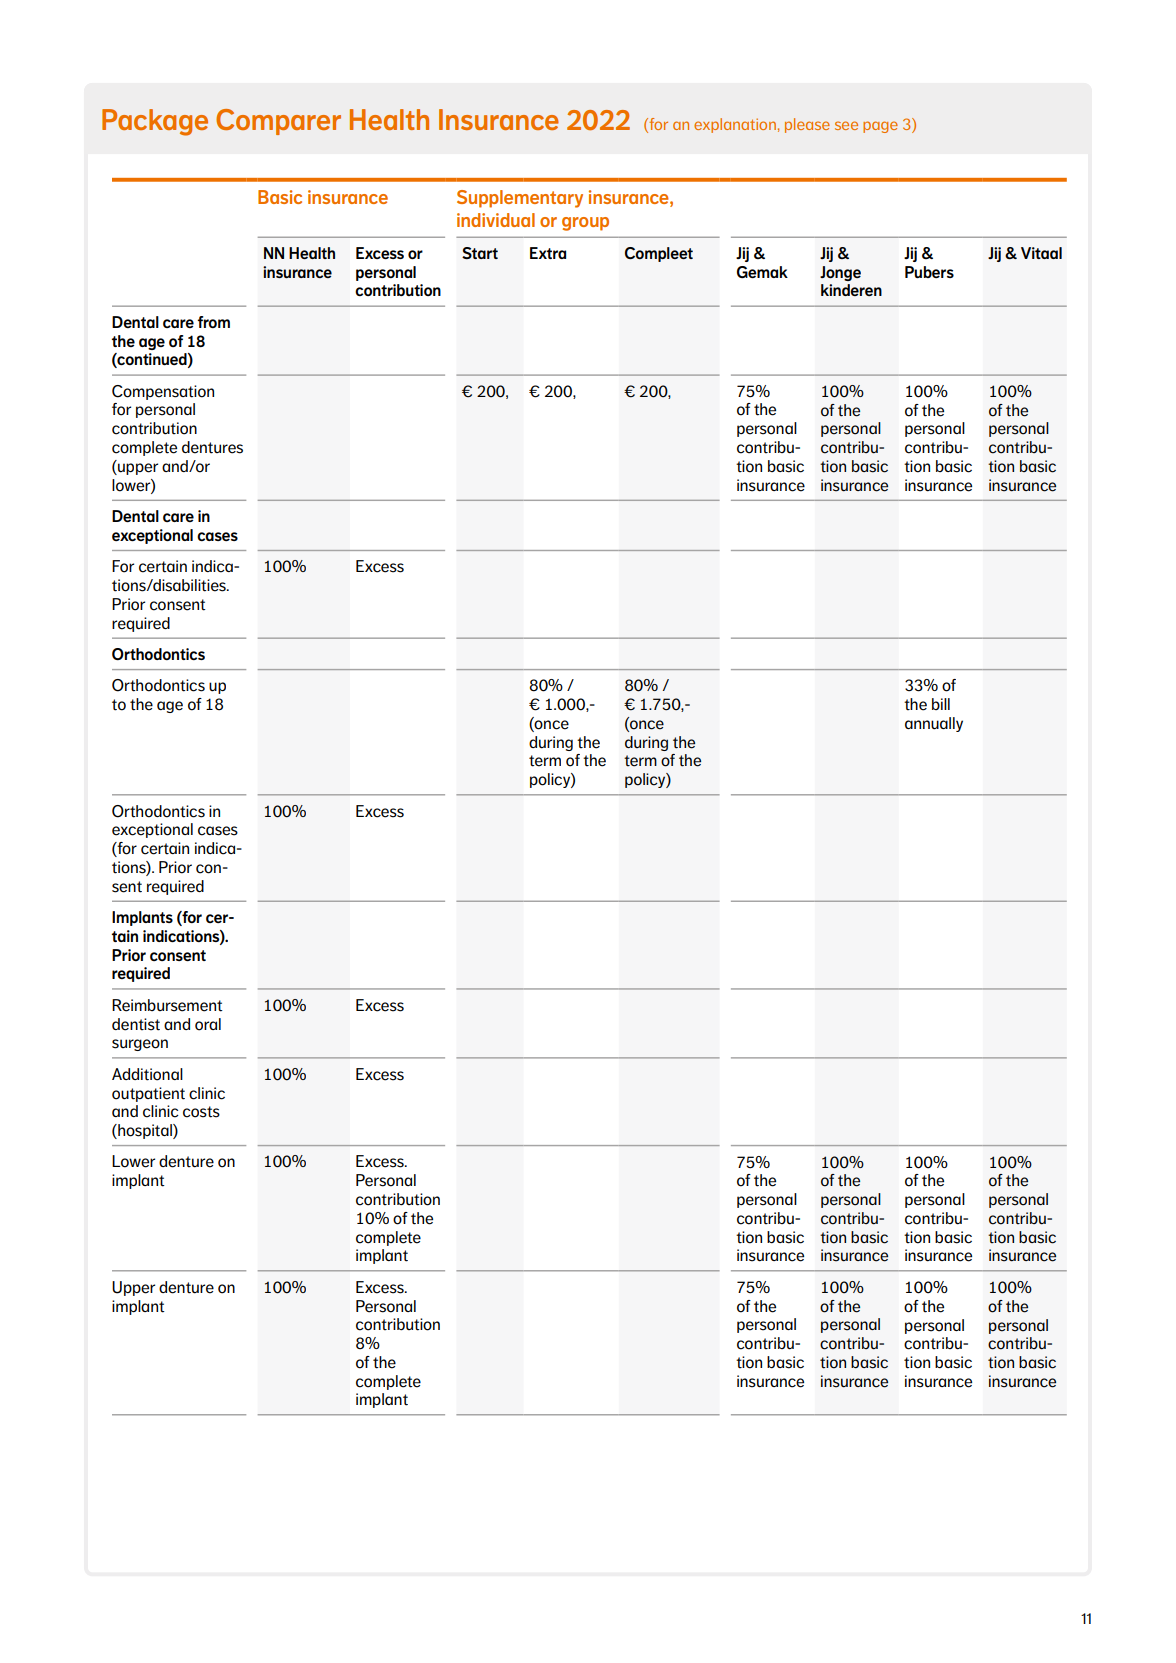  What do you see at coordinates (155, 122) in the screenshot?
I see `Package` at bounding box center [155, 122].
